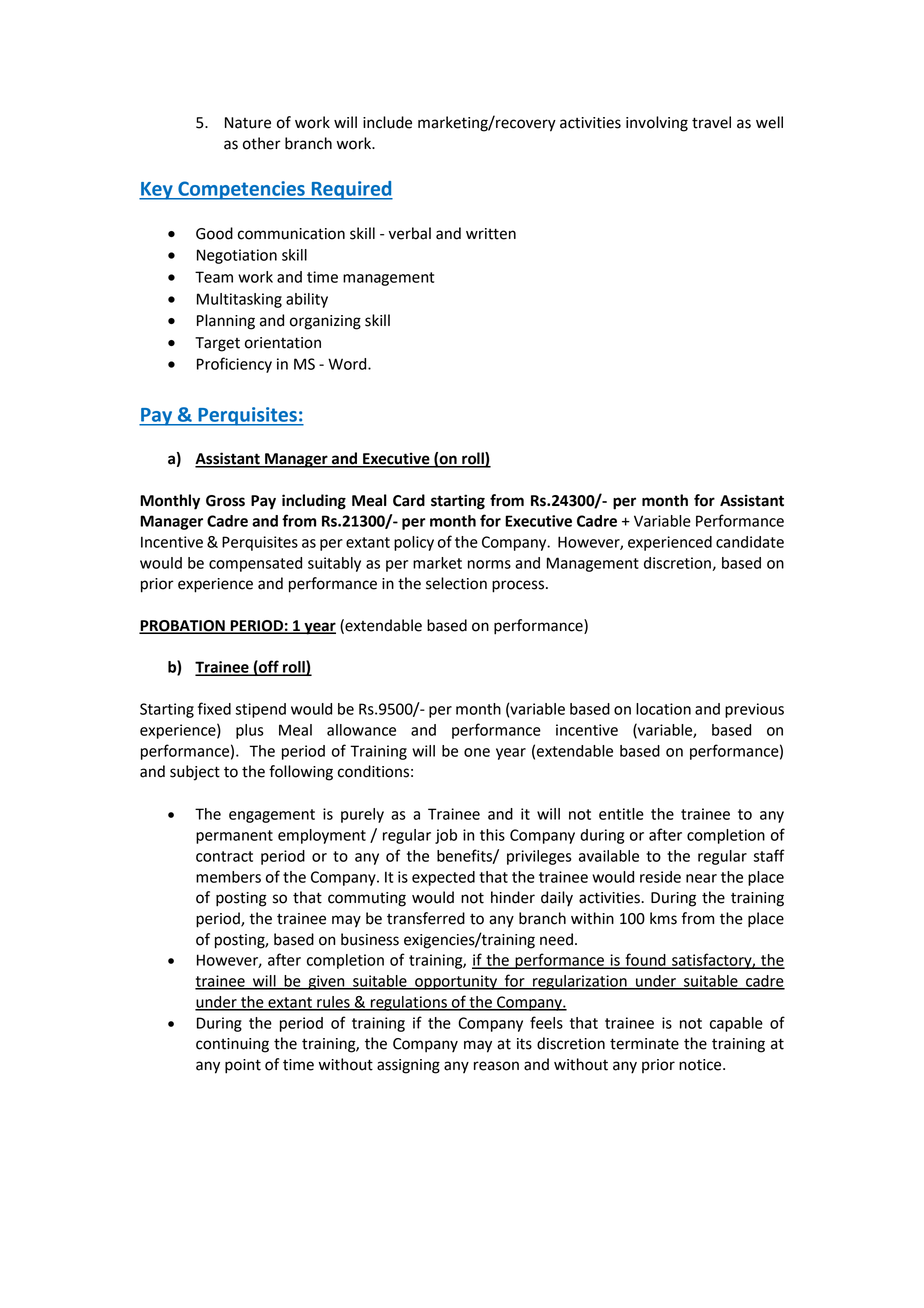  What do you see at coordinates (711, 122) in the screenshot?
I see `travel` at bounding box center [711, 122].
